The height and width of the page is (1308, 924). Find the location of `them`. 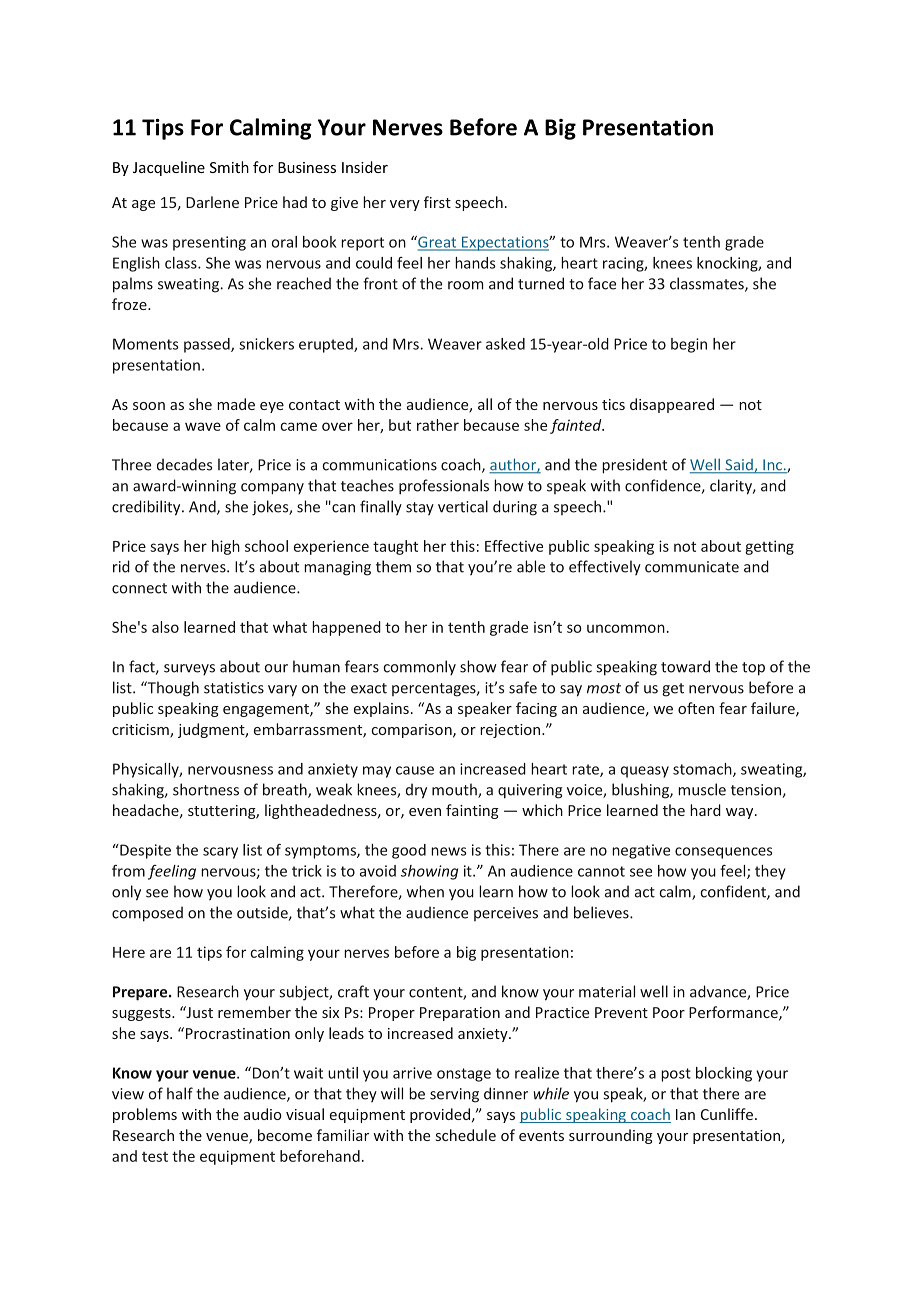

them is located at coordinates (393, 566).
